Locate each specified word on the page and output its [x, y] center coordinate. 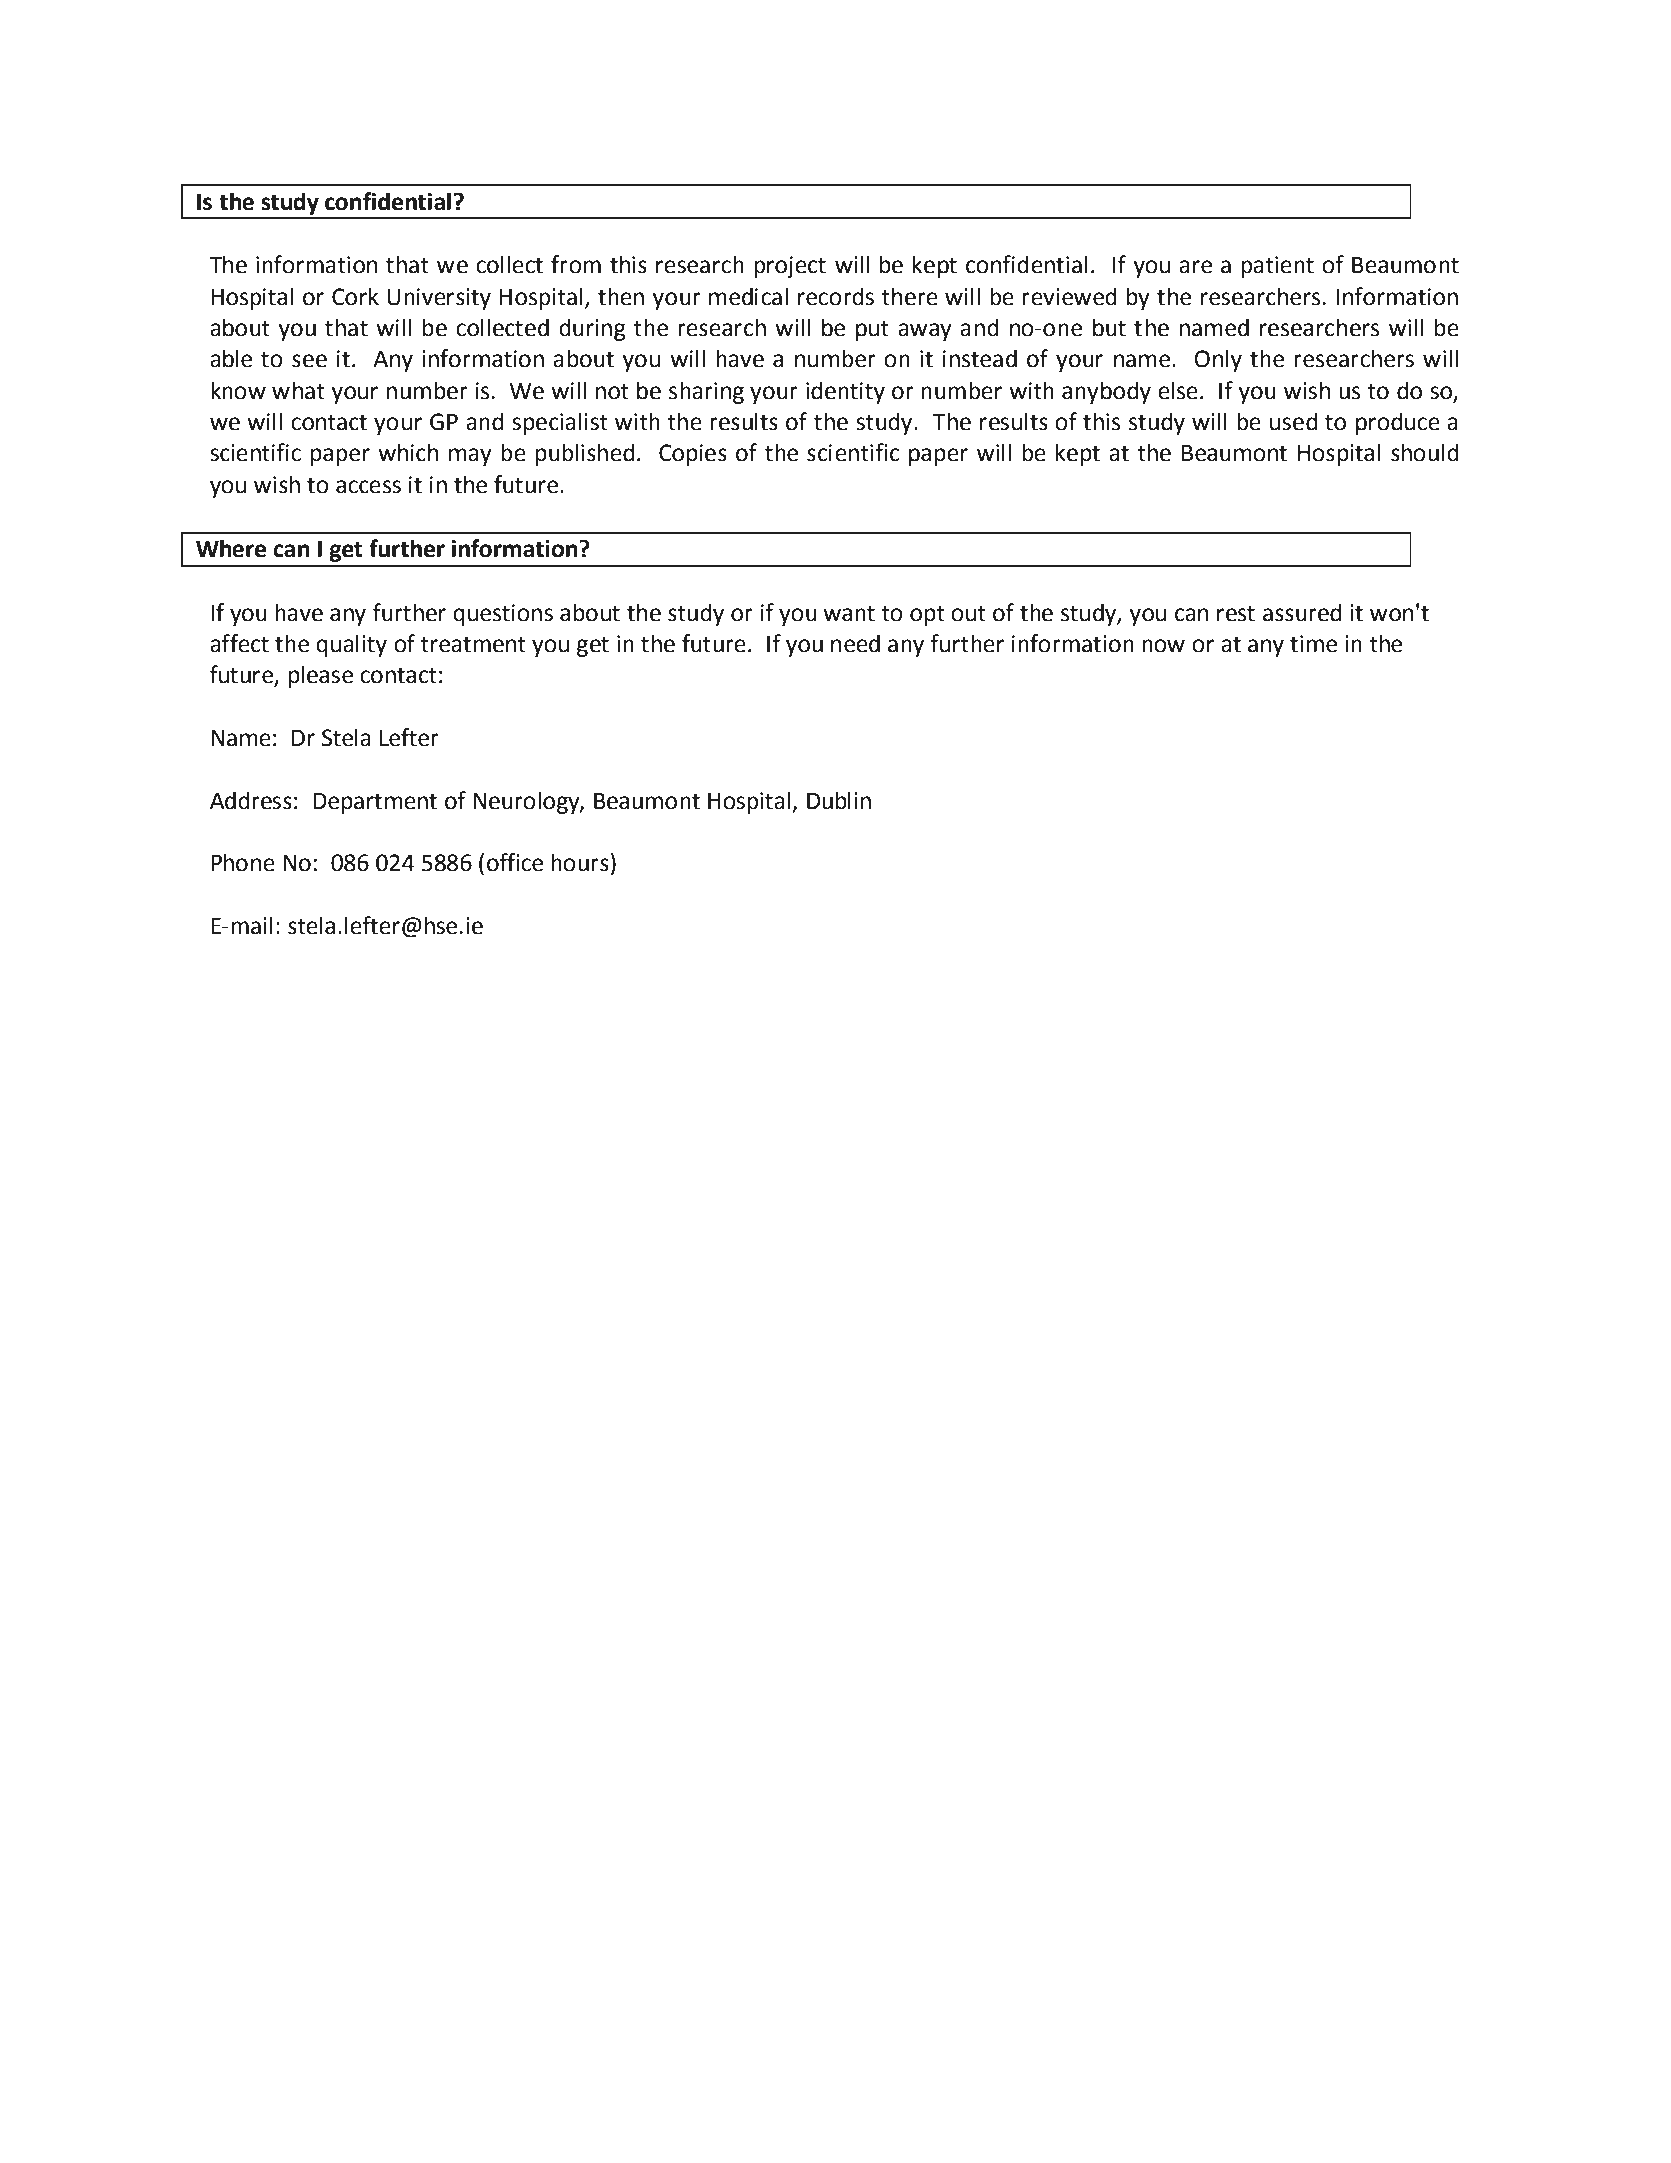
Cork [355, 296]
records [836, 296]
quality [351, 645]
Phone [243, 862]
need [855, 643]
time [1313, 644]
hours [580, 862]
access [368, 487]
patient [1277, 267]
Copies [693, 455]
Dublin [839, 800]
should [1425, 452]
